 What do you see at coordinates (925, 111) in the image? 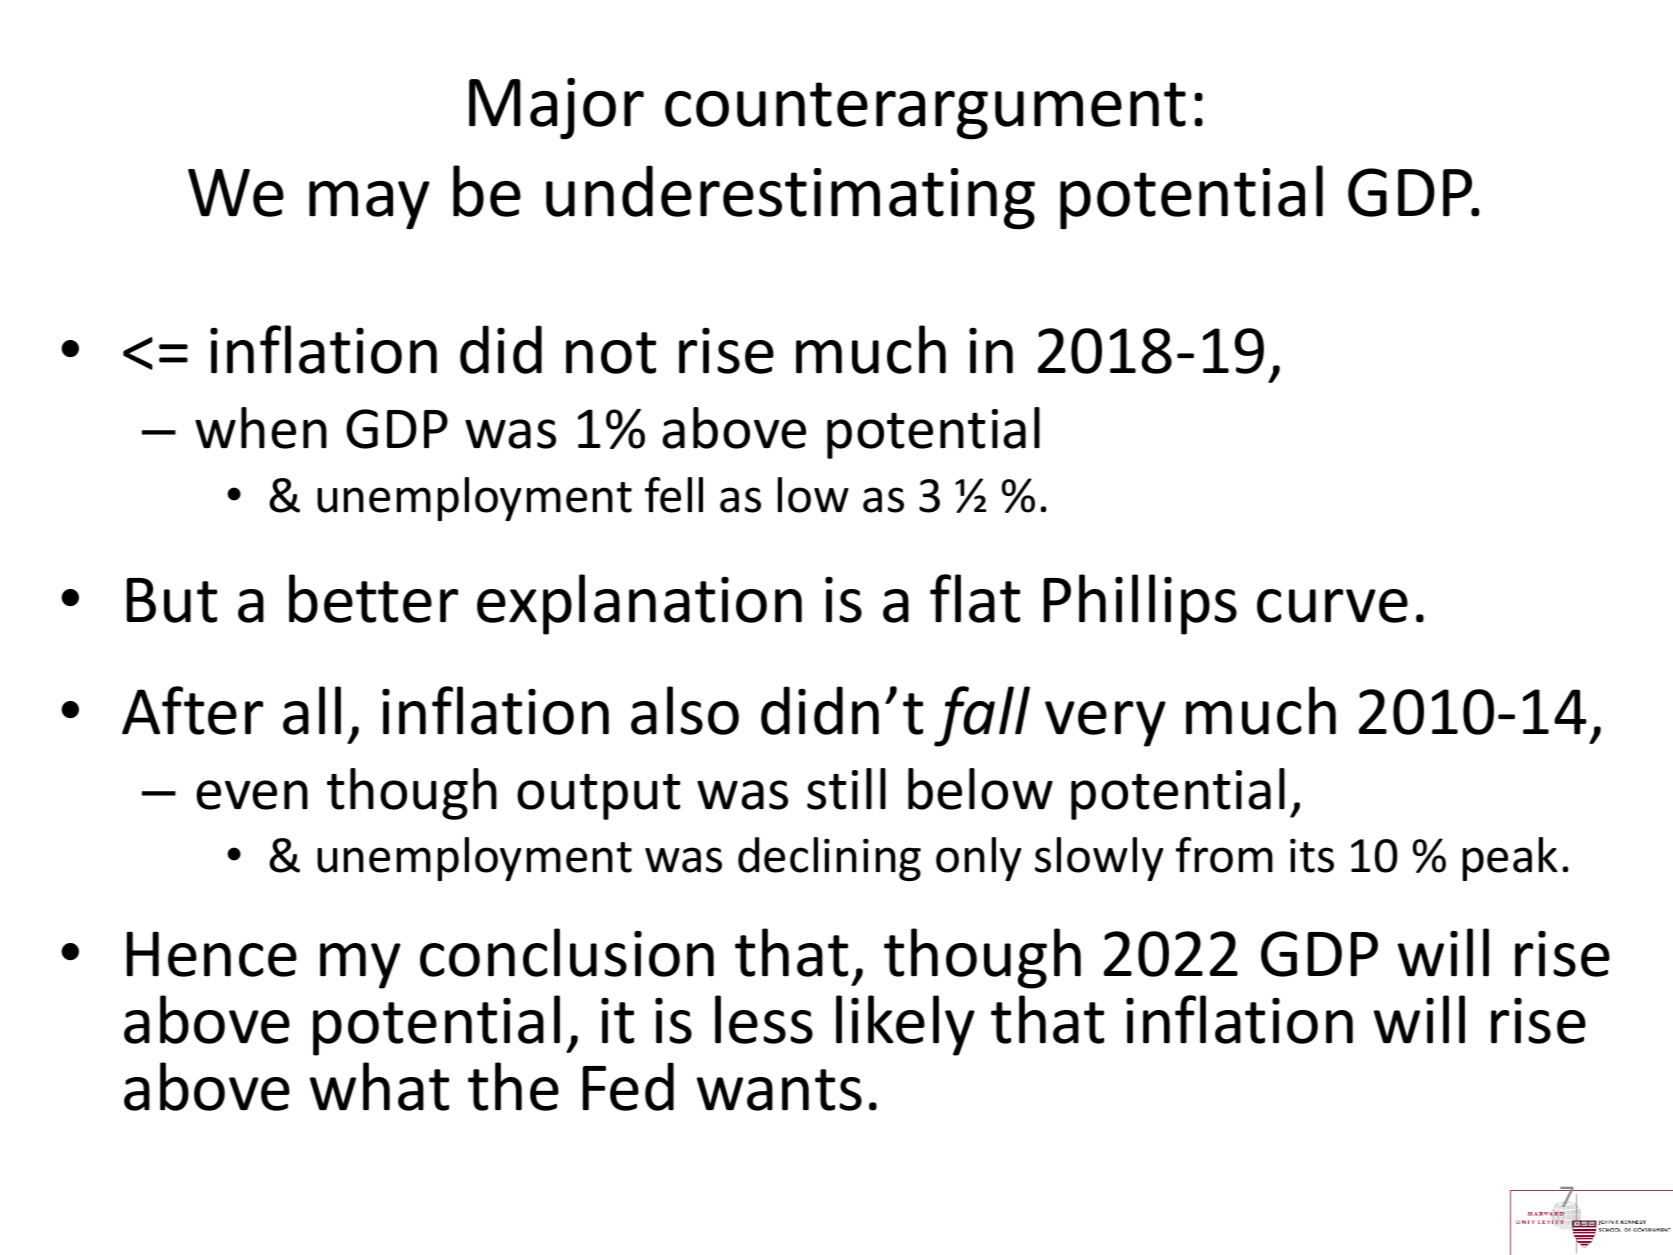
I see `counterargument` at bounding box center [925, 111].
